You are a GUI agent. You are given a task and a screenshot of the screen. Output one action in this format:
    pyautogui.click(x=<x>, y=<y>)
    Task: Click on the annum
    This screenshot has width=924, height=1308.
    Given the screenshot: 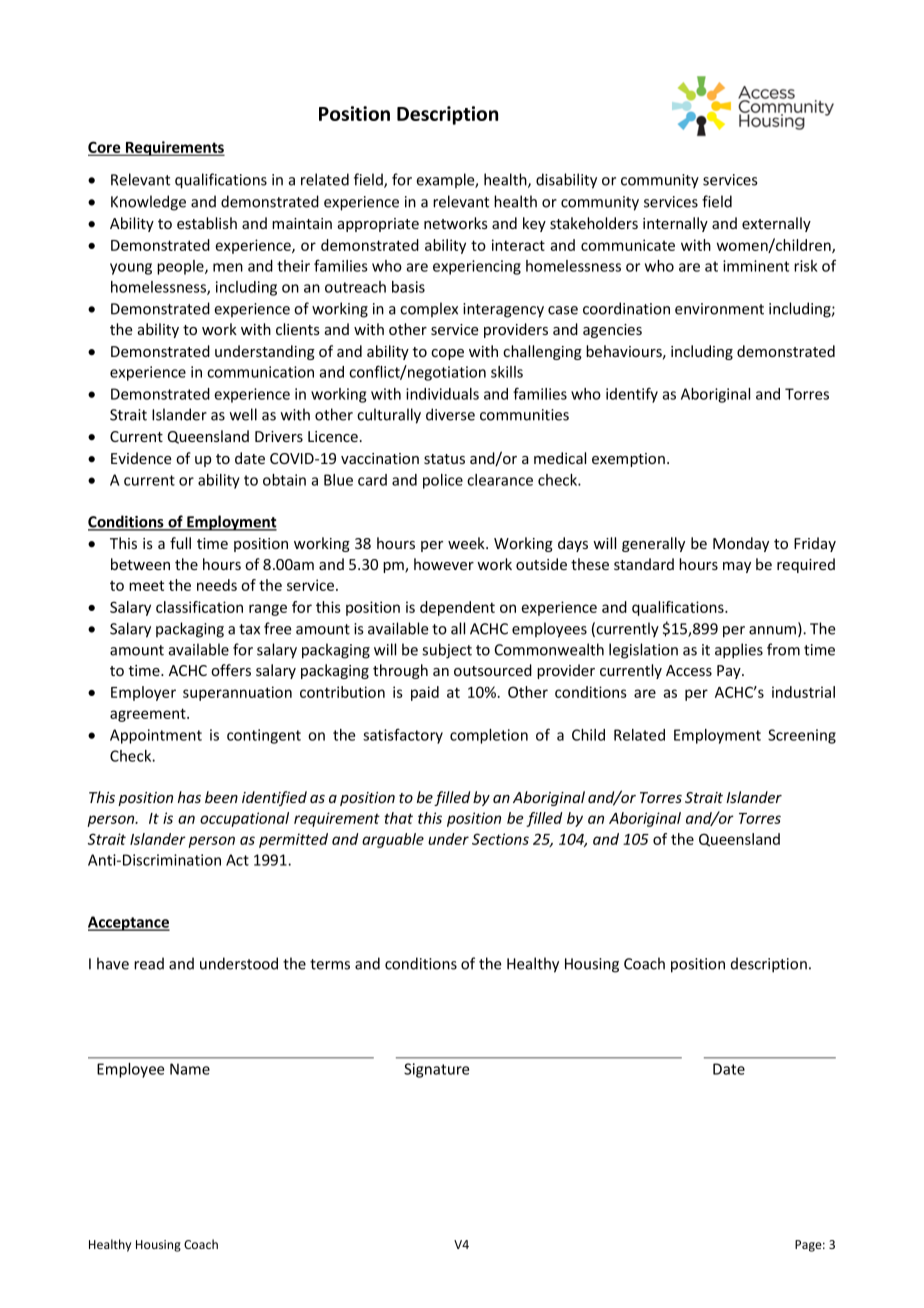 What is the action you would take?
    pyautogui.click(x=774, y=631)
